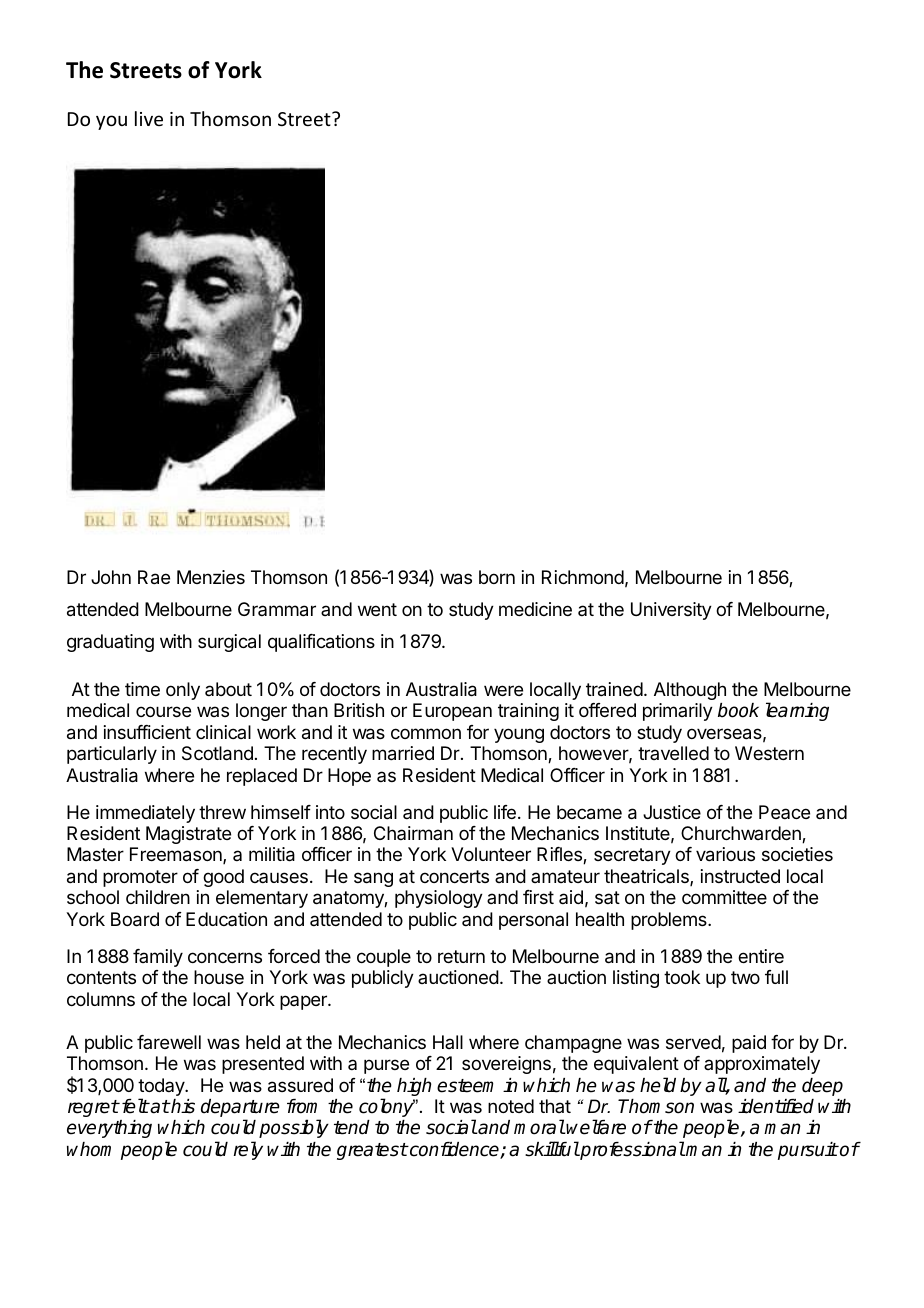 This screenshot has height=1308, width=924. I want to click on surgical, so click(229, 643).
